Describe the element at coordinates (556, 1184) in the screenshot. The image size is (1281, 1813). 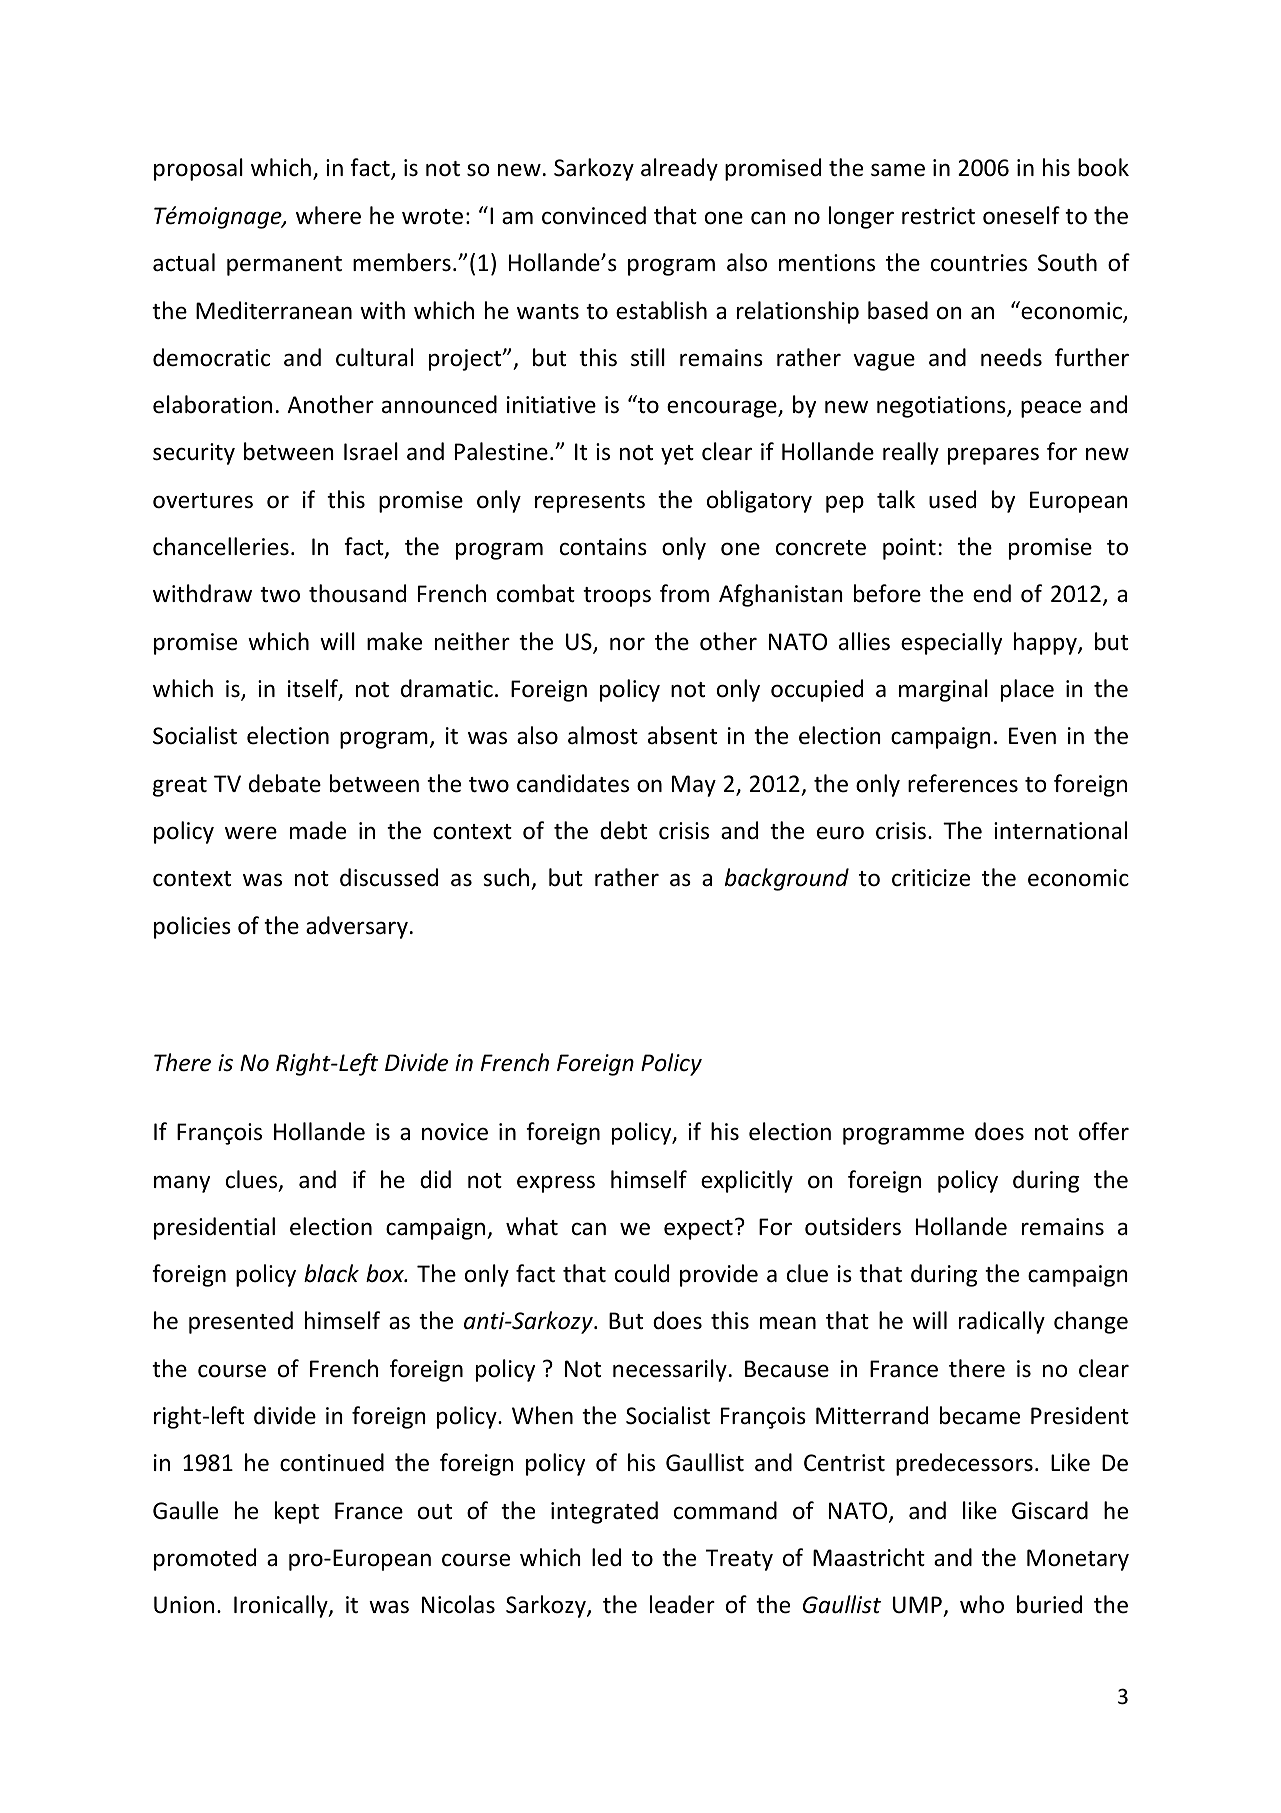
I see `express` at that location.
